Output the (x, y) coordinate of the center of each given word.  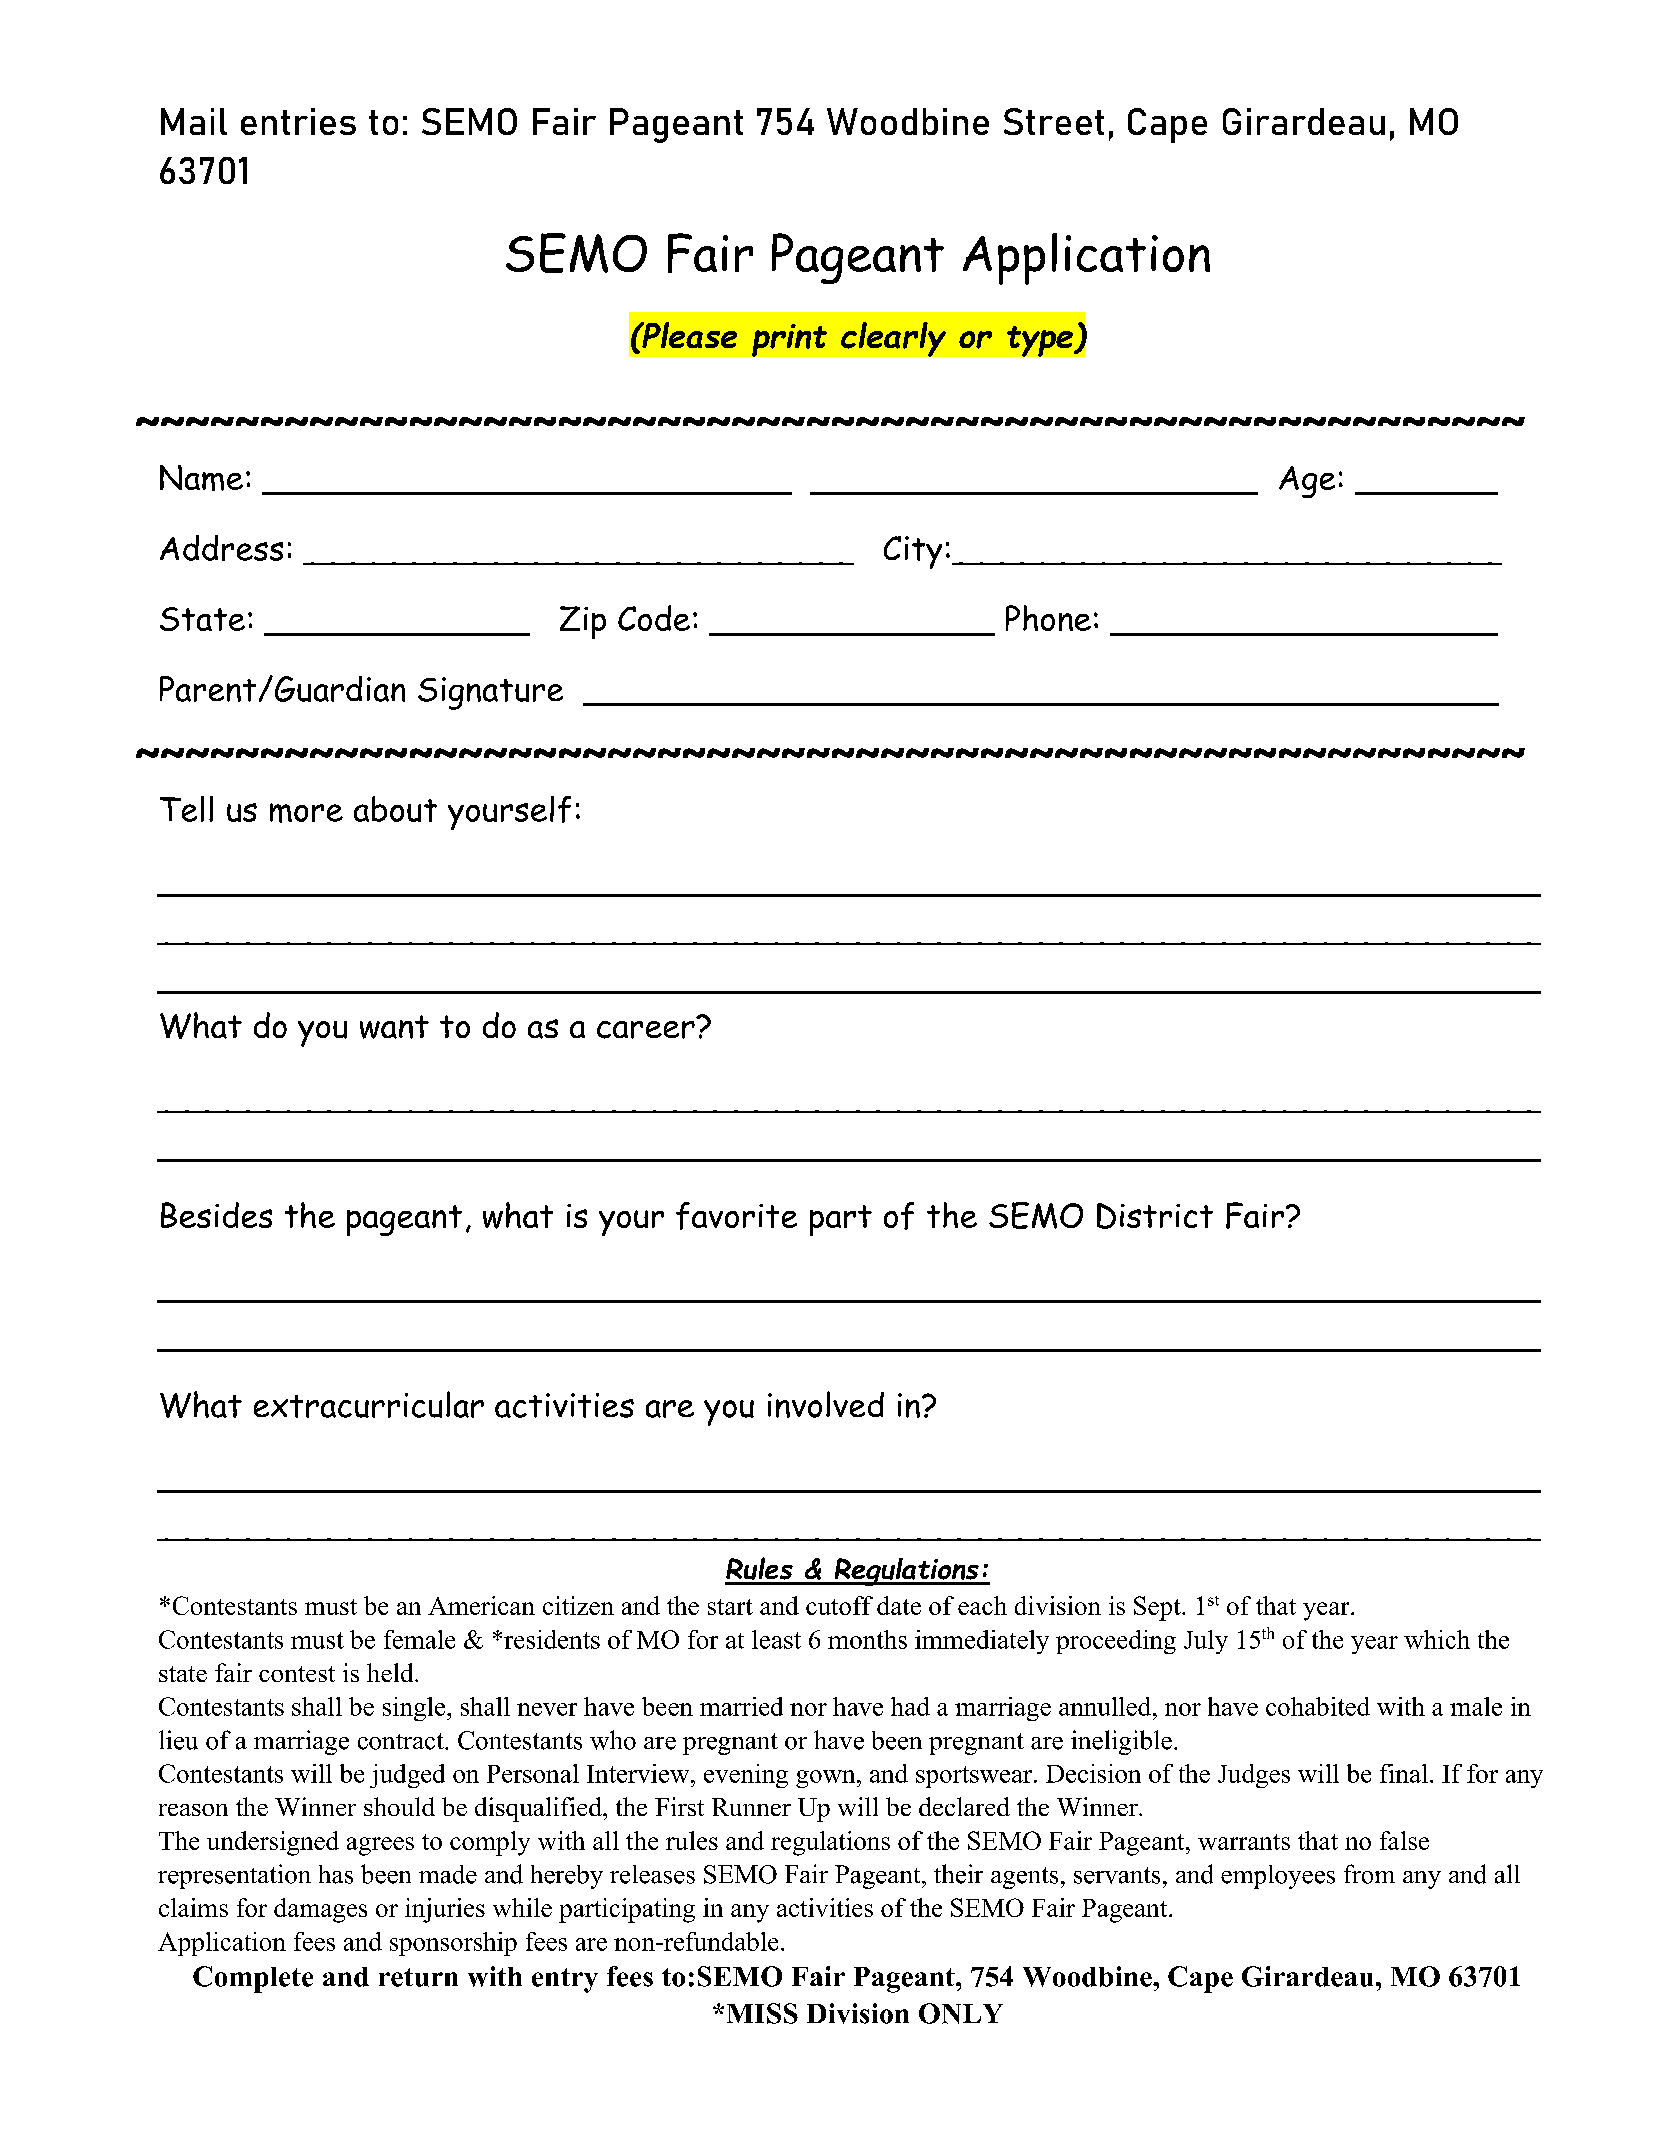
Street (1054, 121)
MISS (762, 2013)
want (394, 1027)
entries (298, 121)
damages (320, 1910)
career (646, 1030)
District (1155, 1216)
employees (1278, 1877)
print (789, 340)
